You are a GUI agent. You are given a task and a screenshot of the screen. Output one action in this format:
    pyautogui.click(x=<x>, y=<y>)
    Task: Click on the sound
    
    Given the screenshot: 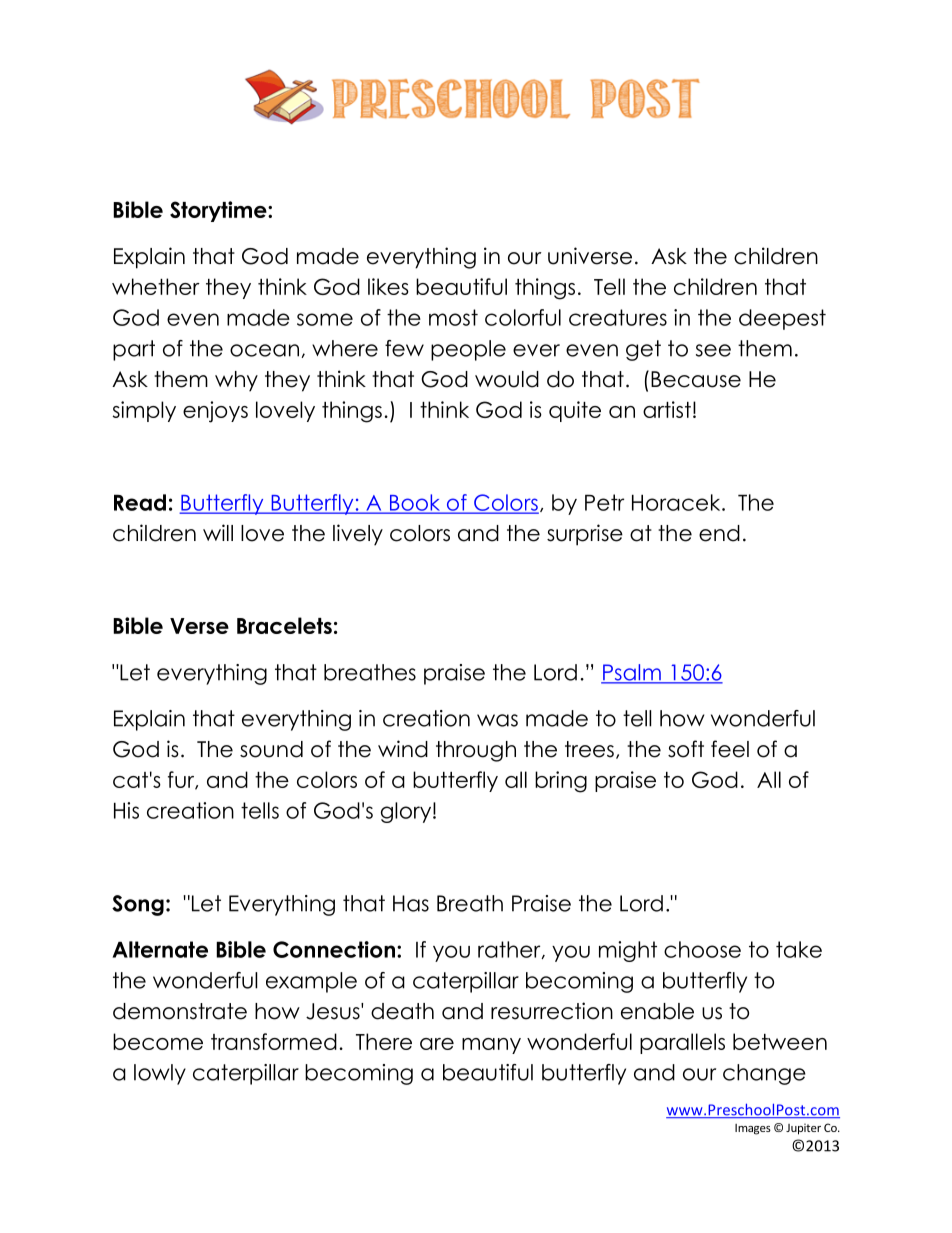 What is the action you would take?
    pyautogui.click(x=271, y=749)
